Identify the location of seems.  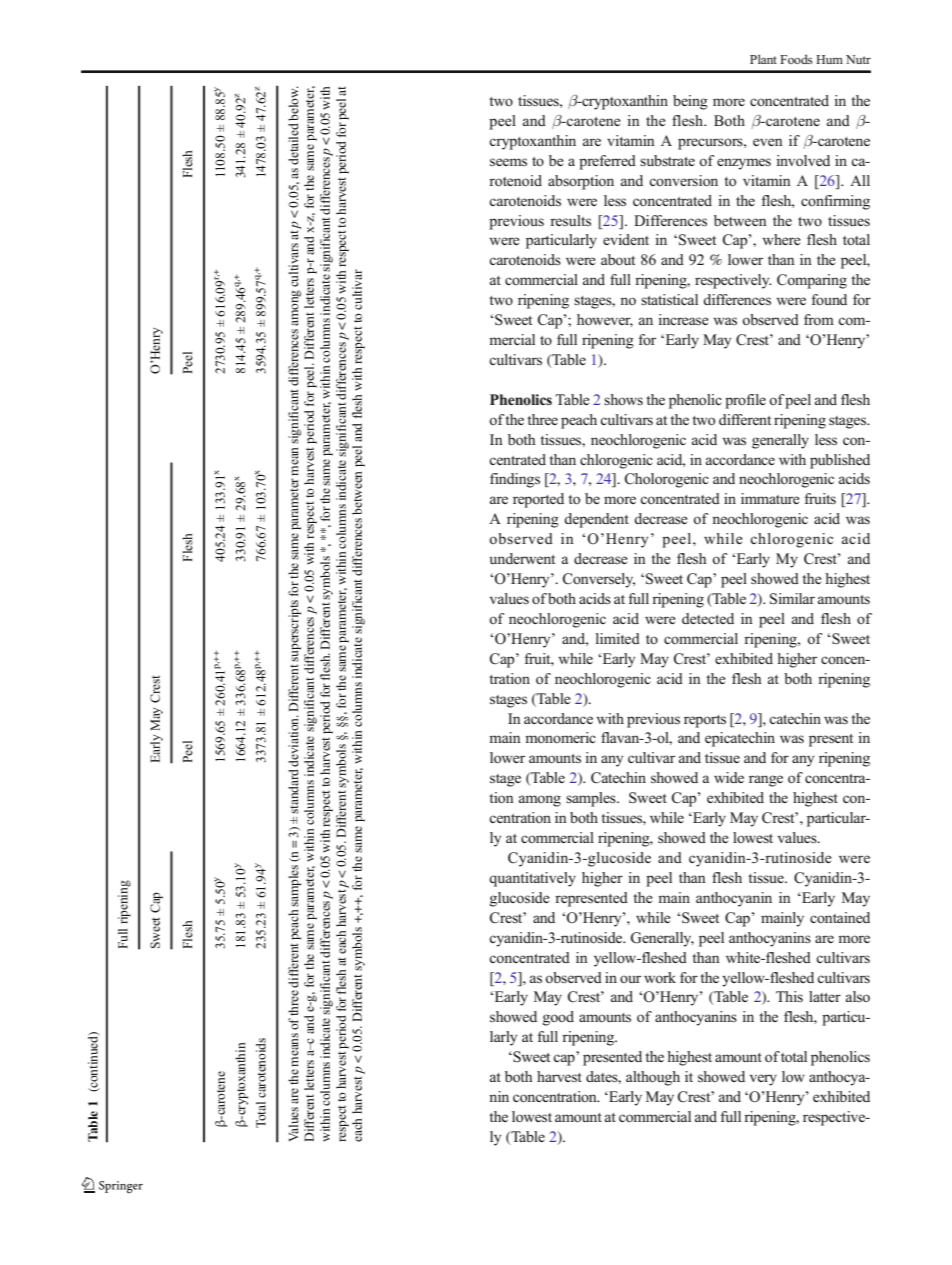
(508, 162).
